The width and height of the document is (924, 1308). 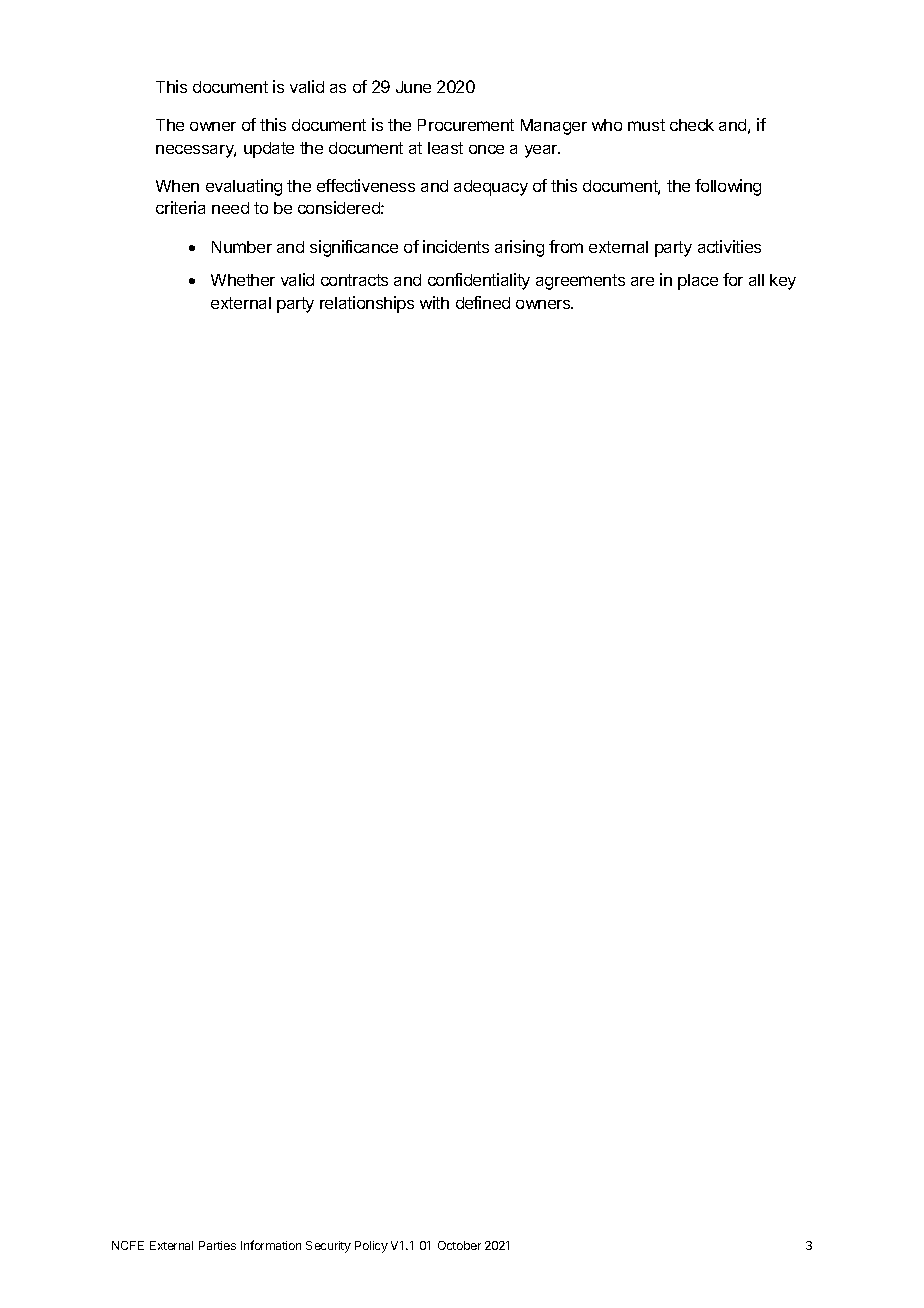 What do you see at coordinates (692, 125) in the document?
I see `check` at bounding box center [692, 125].
